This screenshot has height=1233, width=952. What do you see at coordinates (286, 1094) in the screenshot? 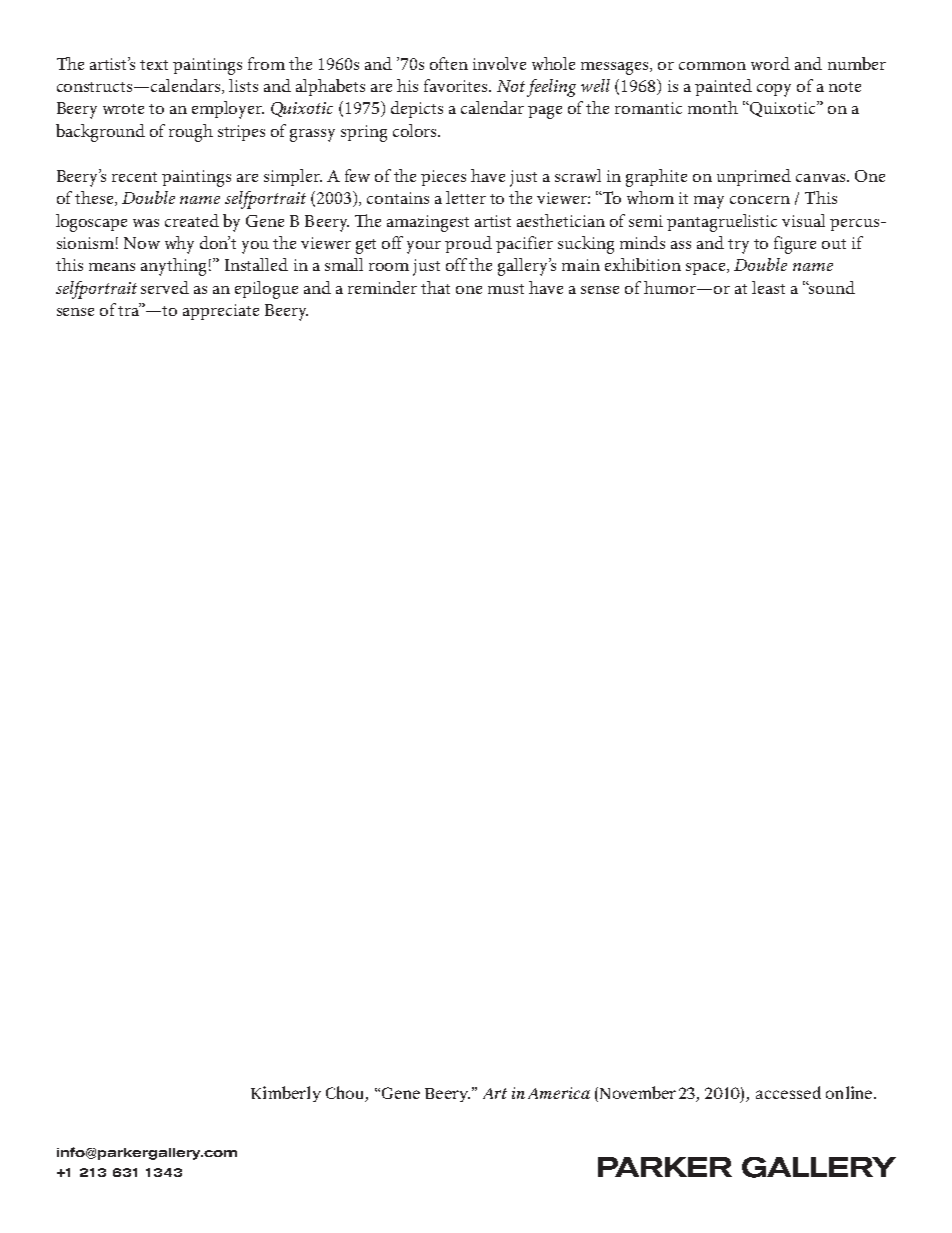
I see `Kimberly` at bounding box center [286, 1094].
